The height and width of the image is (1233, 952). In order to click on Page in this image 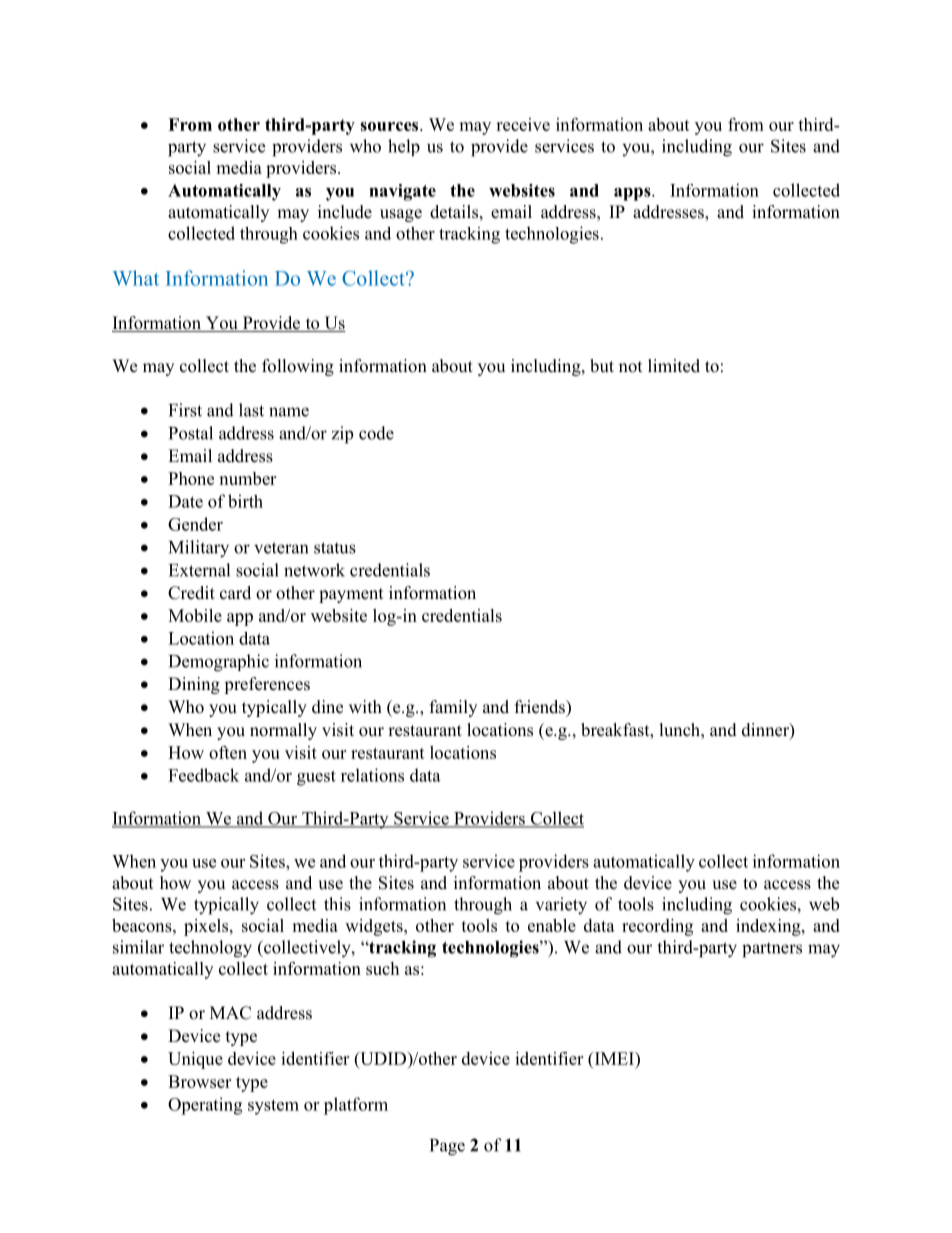, I will do `click(447, 1147)`.
